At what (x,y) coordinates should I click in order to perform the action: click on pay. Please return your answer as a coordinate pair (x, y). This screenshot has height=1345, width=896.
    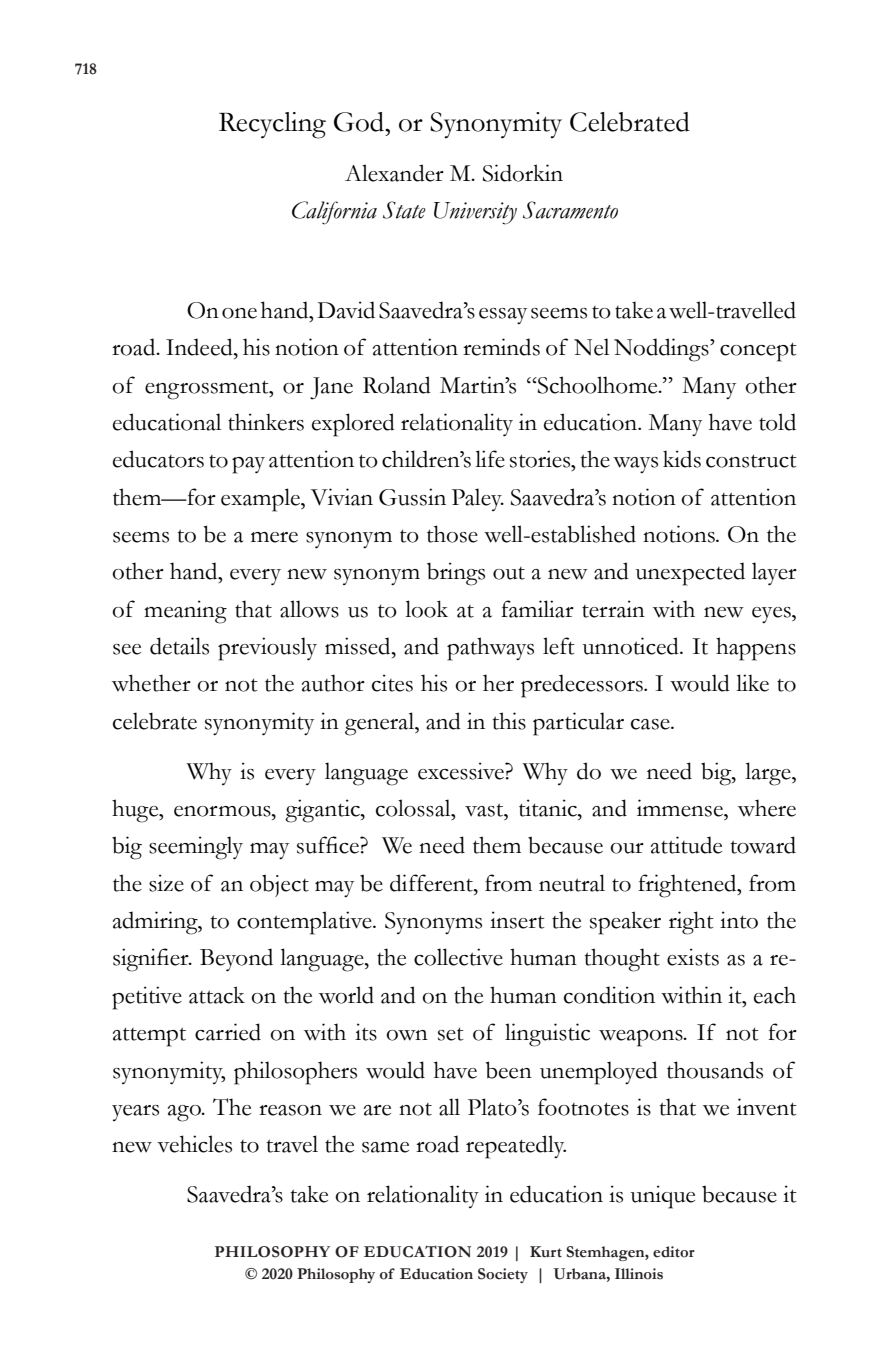
    Looking at the image, I should click on (248, 465).
